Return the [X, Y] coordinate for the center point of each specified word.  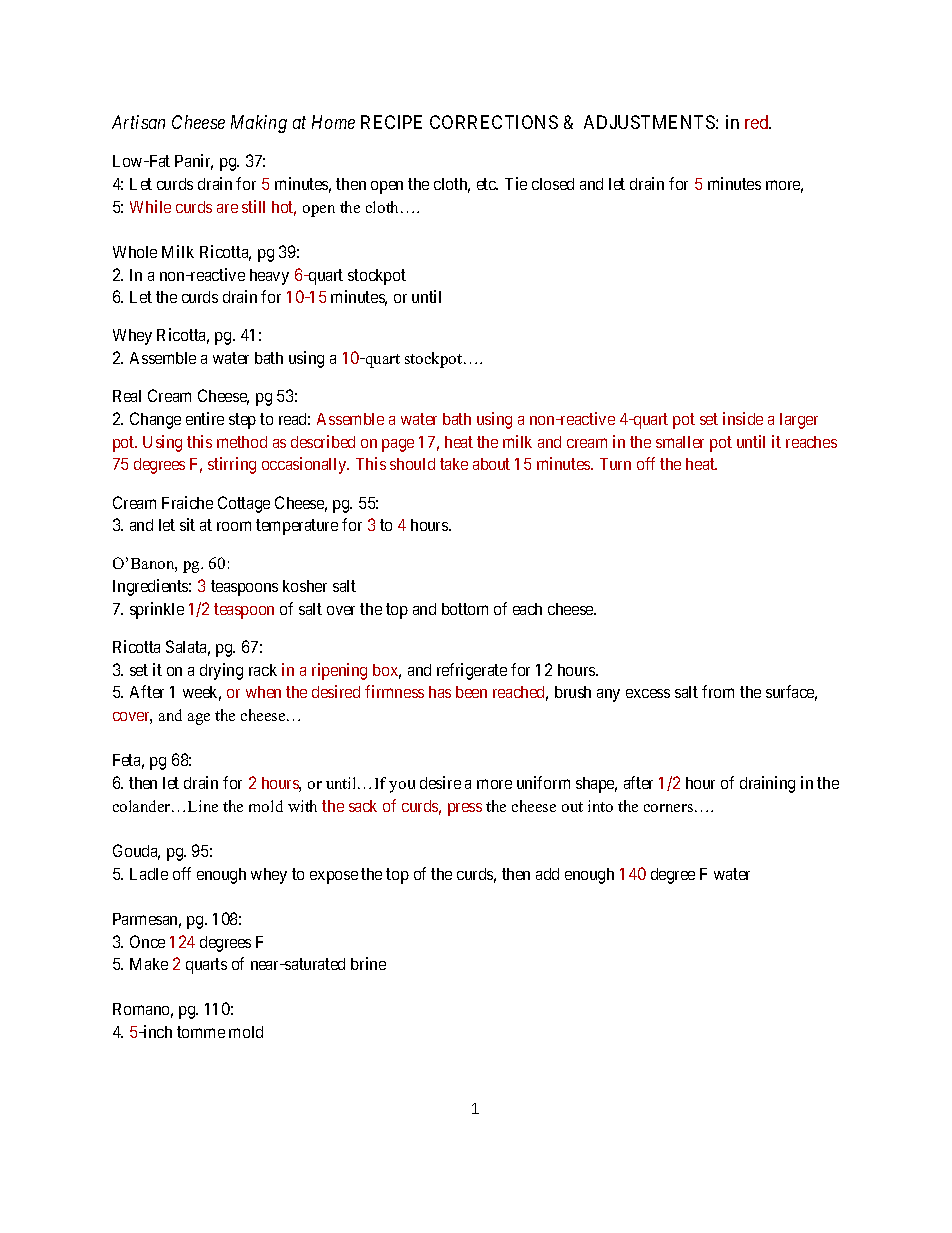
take [454, 464]
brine [368, 963]
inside [743, 418]
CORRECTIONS [494, 122]
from [718, 691]
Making [259, 124]
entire [205, 418]
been [471, 692]
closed [553, 184]
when [263, 692]
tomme [201, 1032]
